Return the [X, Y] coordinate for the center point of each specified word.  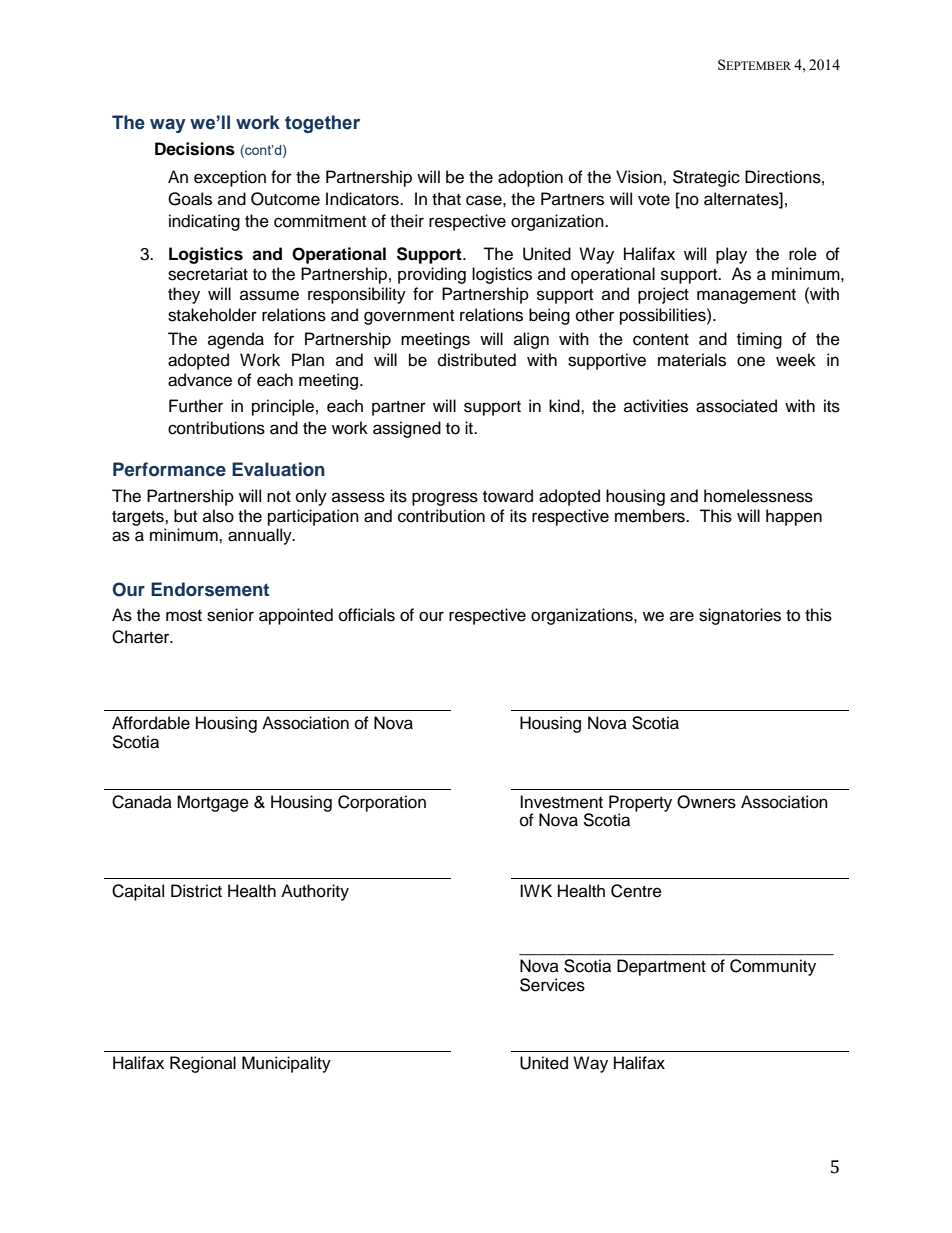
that [446, 199]
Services [552, 985]
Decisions [195, 149]
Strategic [706, 178]
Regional [203, 1064]
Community [773, 967]
